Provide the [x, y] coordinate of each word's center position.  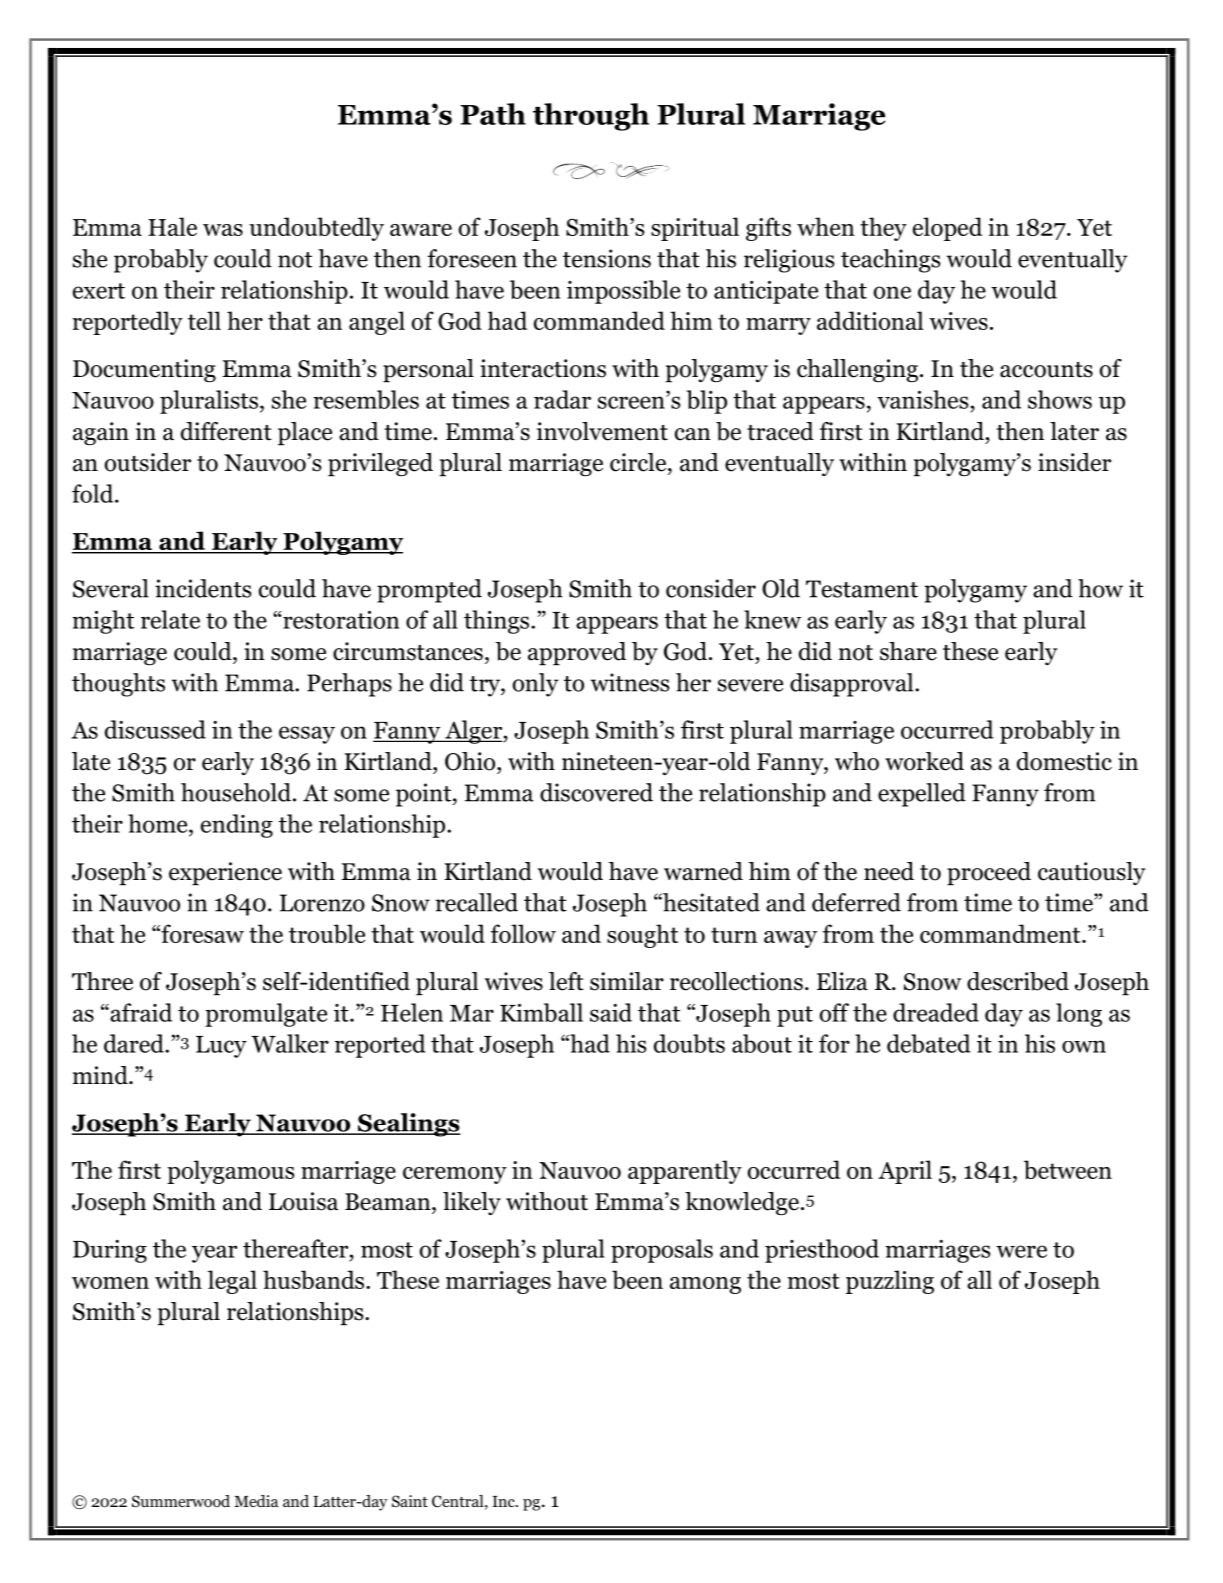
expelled [922, 795]
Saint [410, 1501]
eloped [947, 229]
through [591, 117]
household [236, 792]
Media [256, 1501]
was [223, 230]
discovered [596, 792]
